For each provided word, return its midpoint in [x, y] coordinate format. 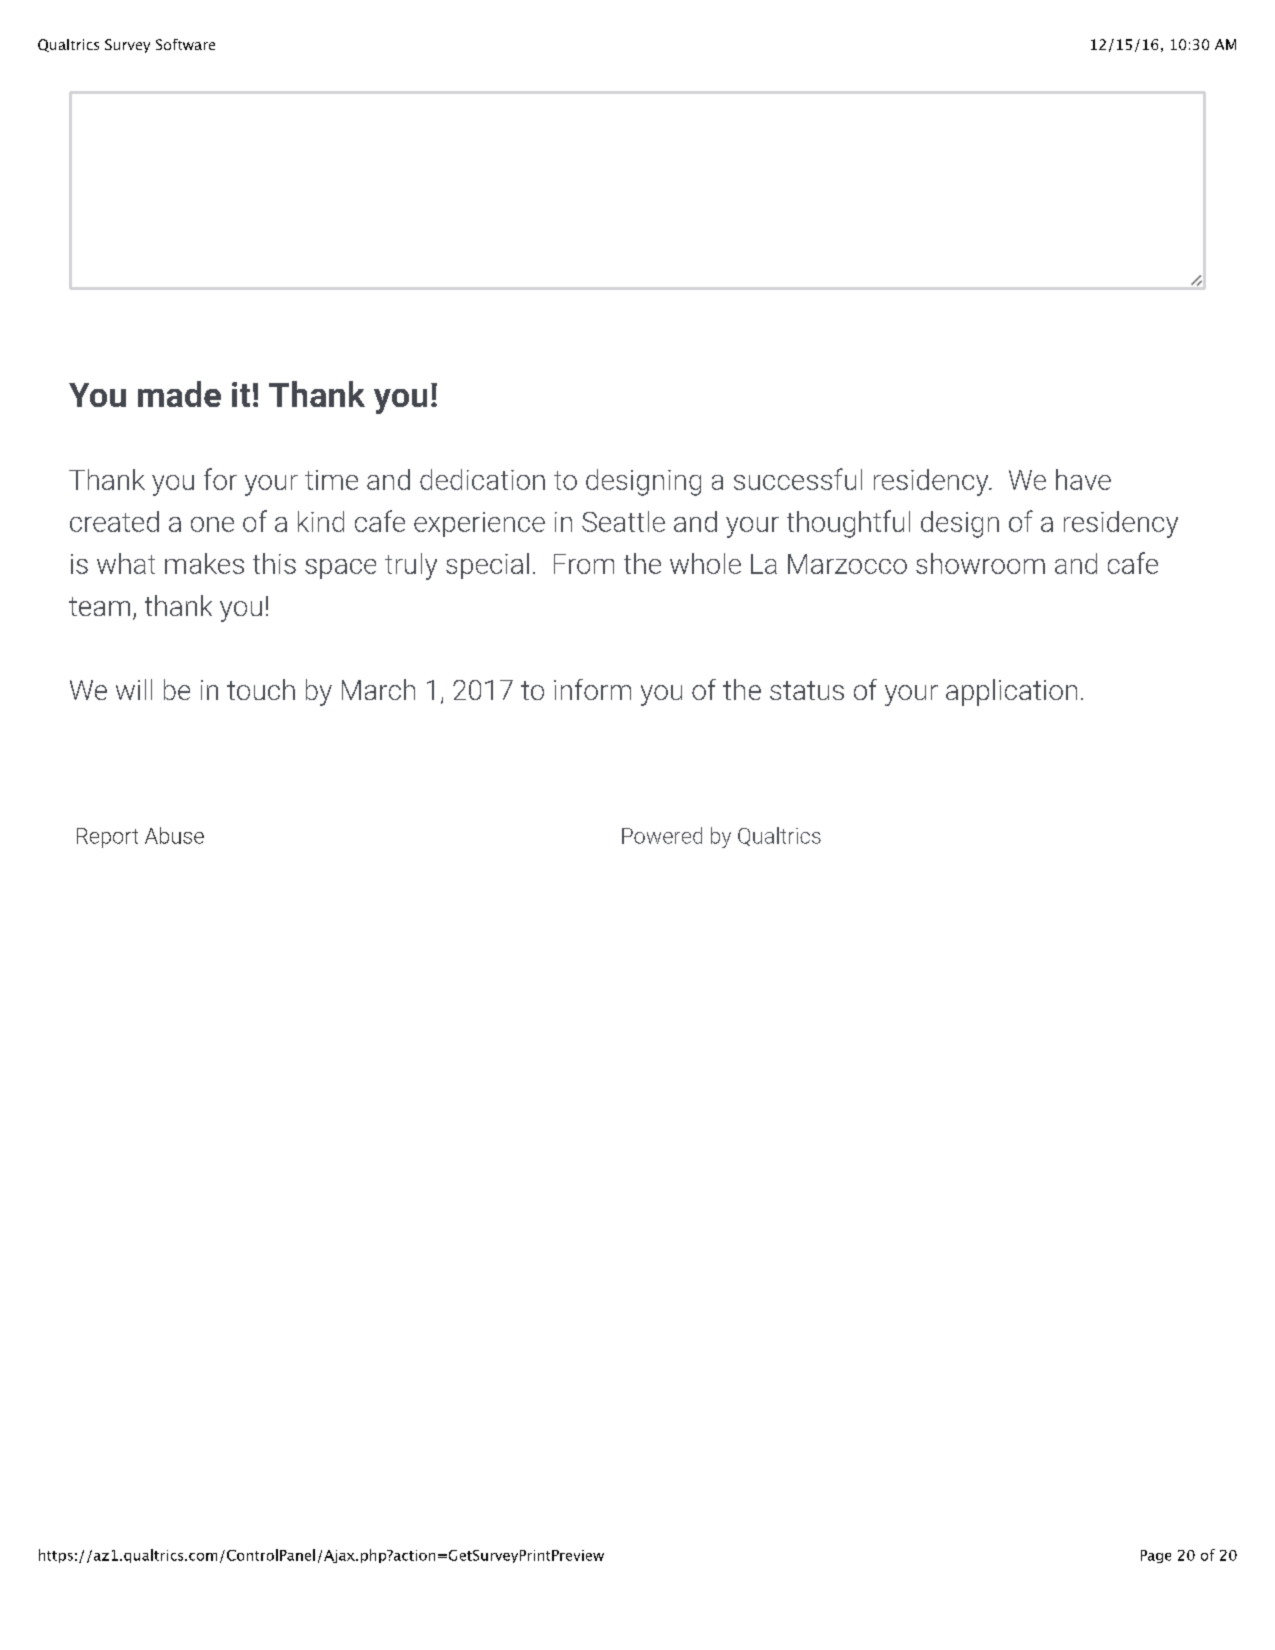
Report [107, 838]
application [1011, 692]
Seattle [623, 521]
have [1083, 479]
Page [1156, 1556]
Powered [662, 835]
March [378, 689]
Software [185, 44]
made [179, 394]
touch [261, 689]
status [807, 690]
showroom [980, 563]
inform [592, 689]
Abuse [174, 835]
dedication [482, 479]
